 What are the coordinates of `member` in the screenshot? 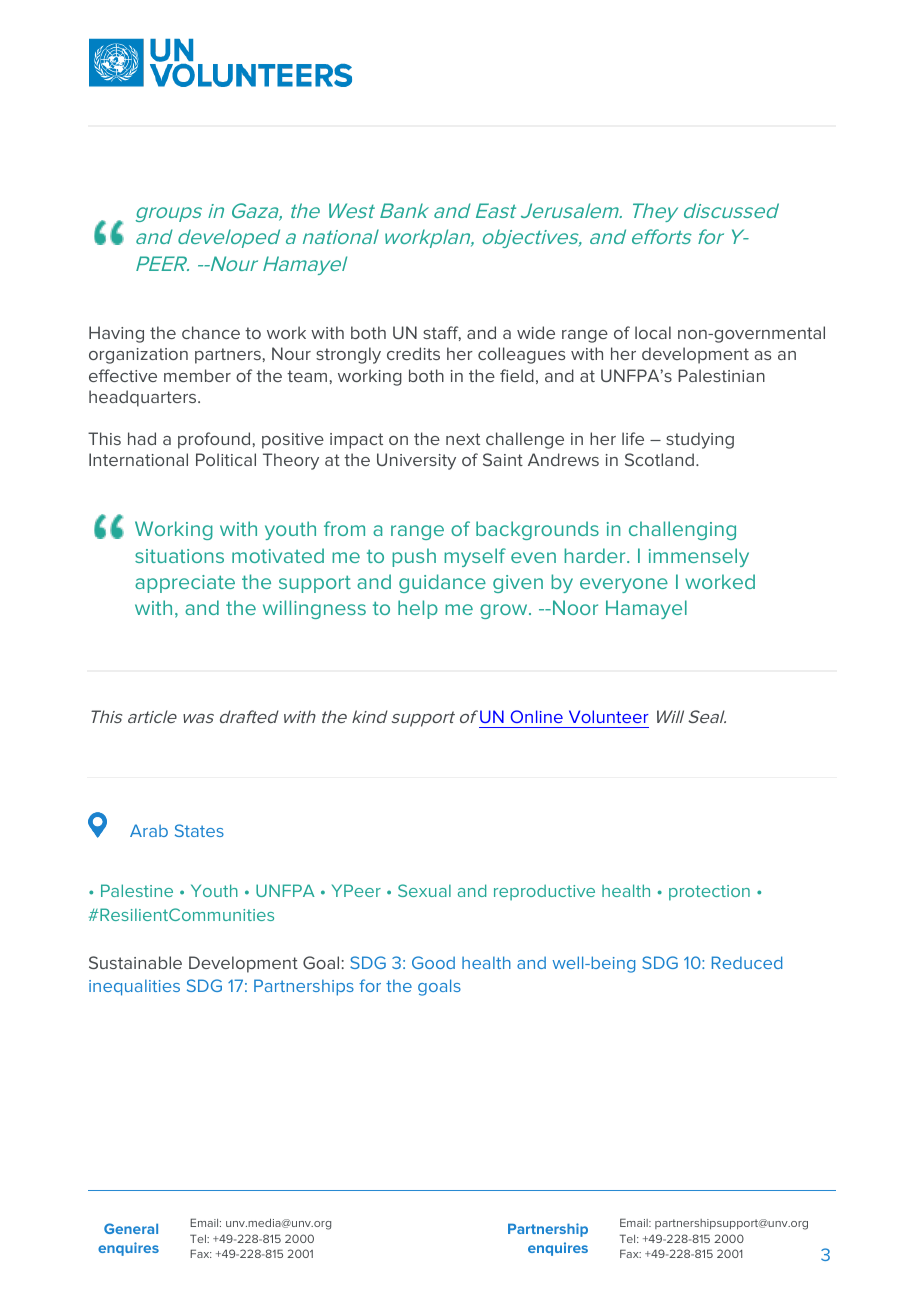 It's located at (197, 375).
